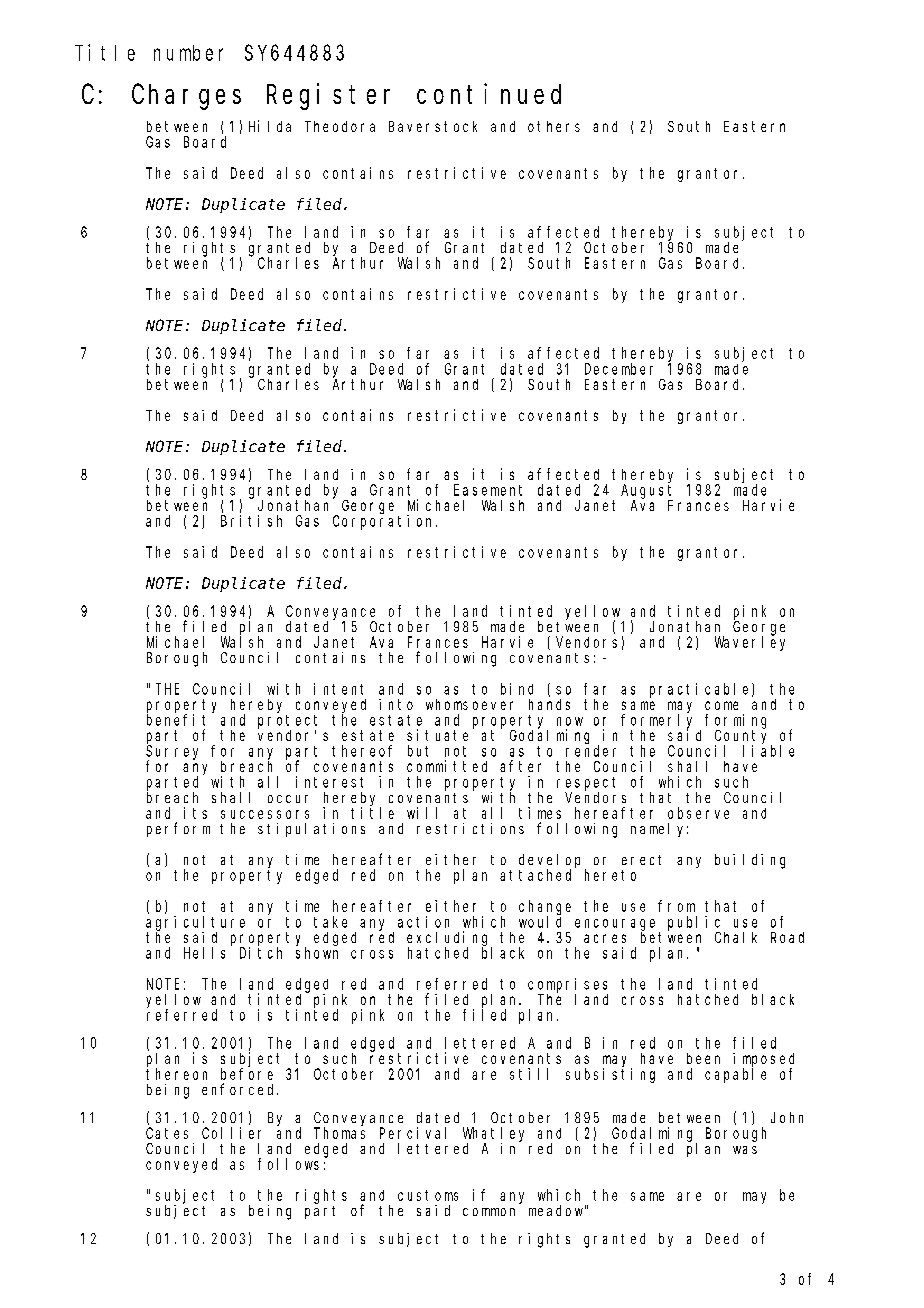 This document has width=924, height=1308. Describe the element at coordinates (489, 93) in the document. I see `continued` at that location.
